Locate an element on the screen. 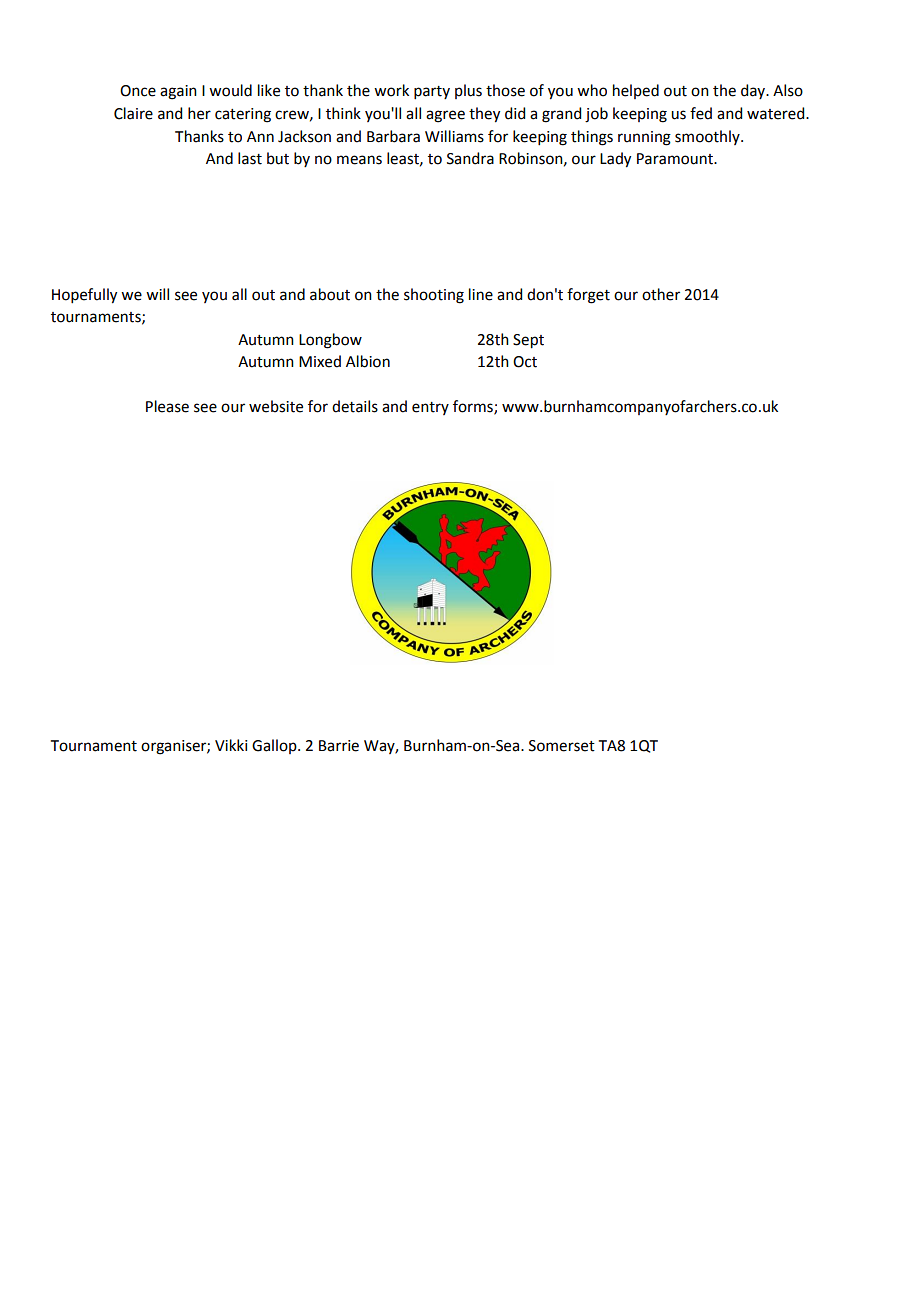  entry is located at coordinates (430, 408).
